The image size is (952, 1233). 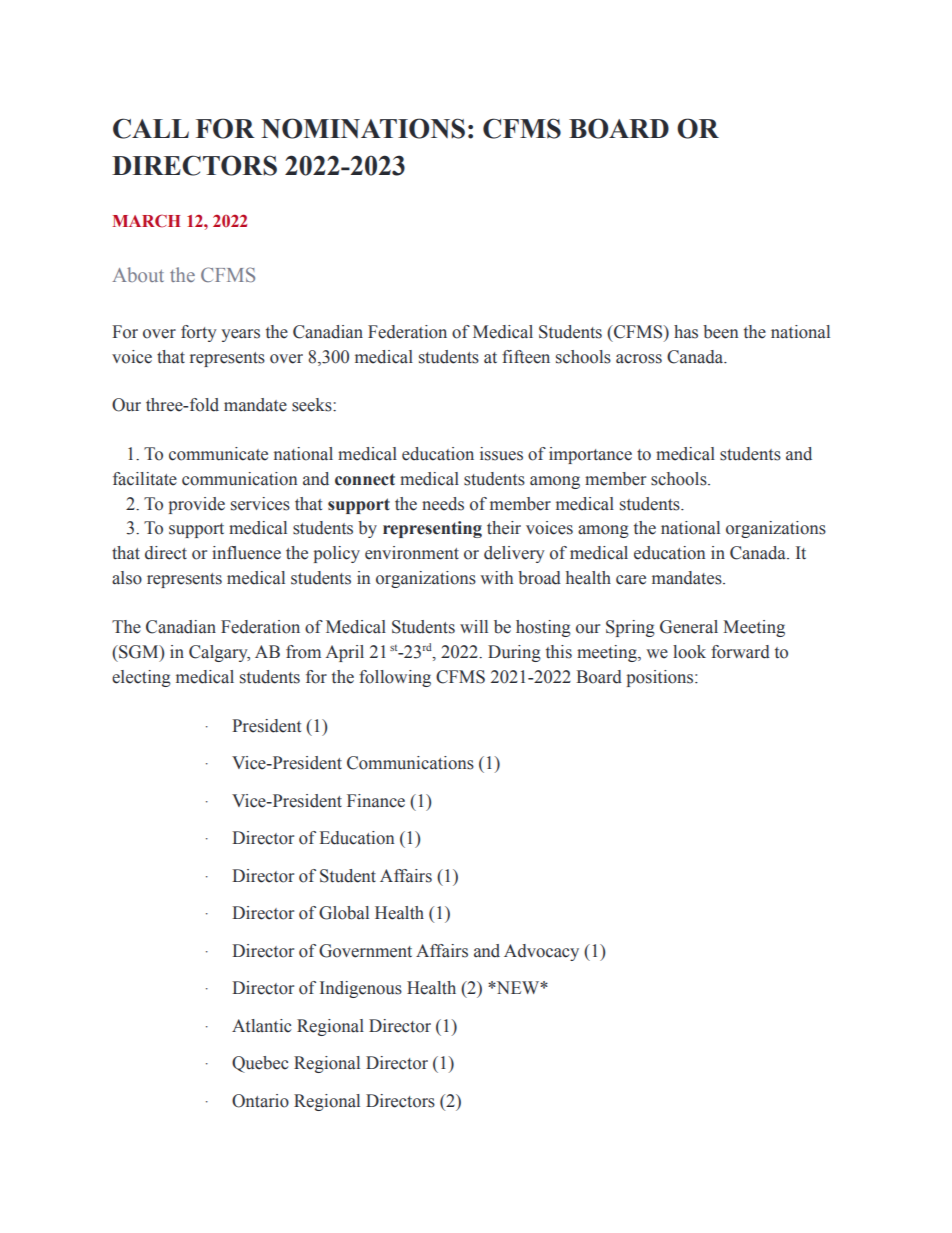 What do you see at coordinates (361, 989) in the screenshot?
I see `Indigenous` at bounding box center [361, 989].
